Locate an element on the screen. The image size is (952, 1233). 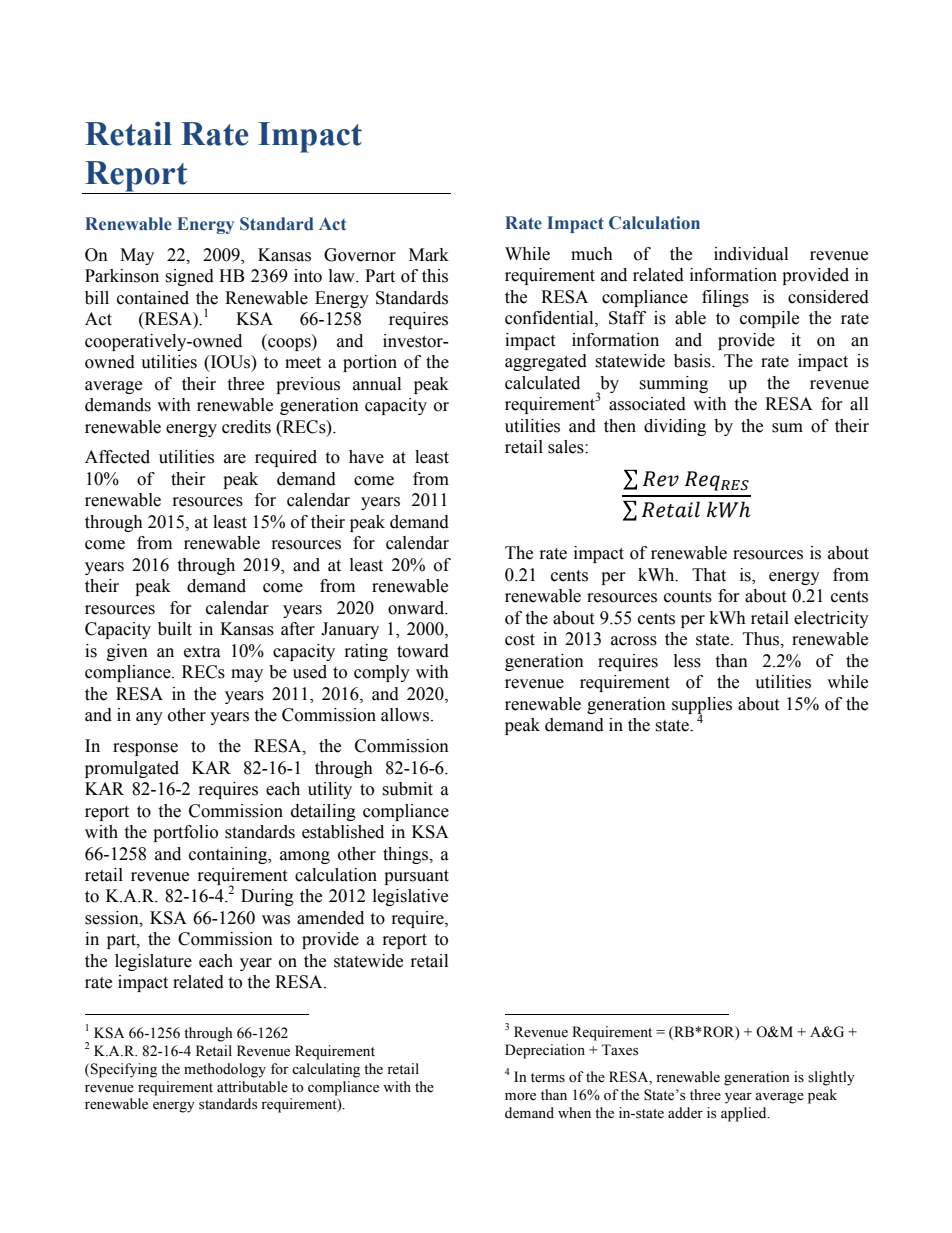
extra is located at coordinates (202, 652).
